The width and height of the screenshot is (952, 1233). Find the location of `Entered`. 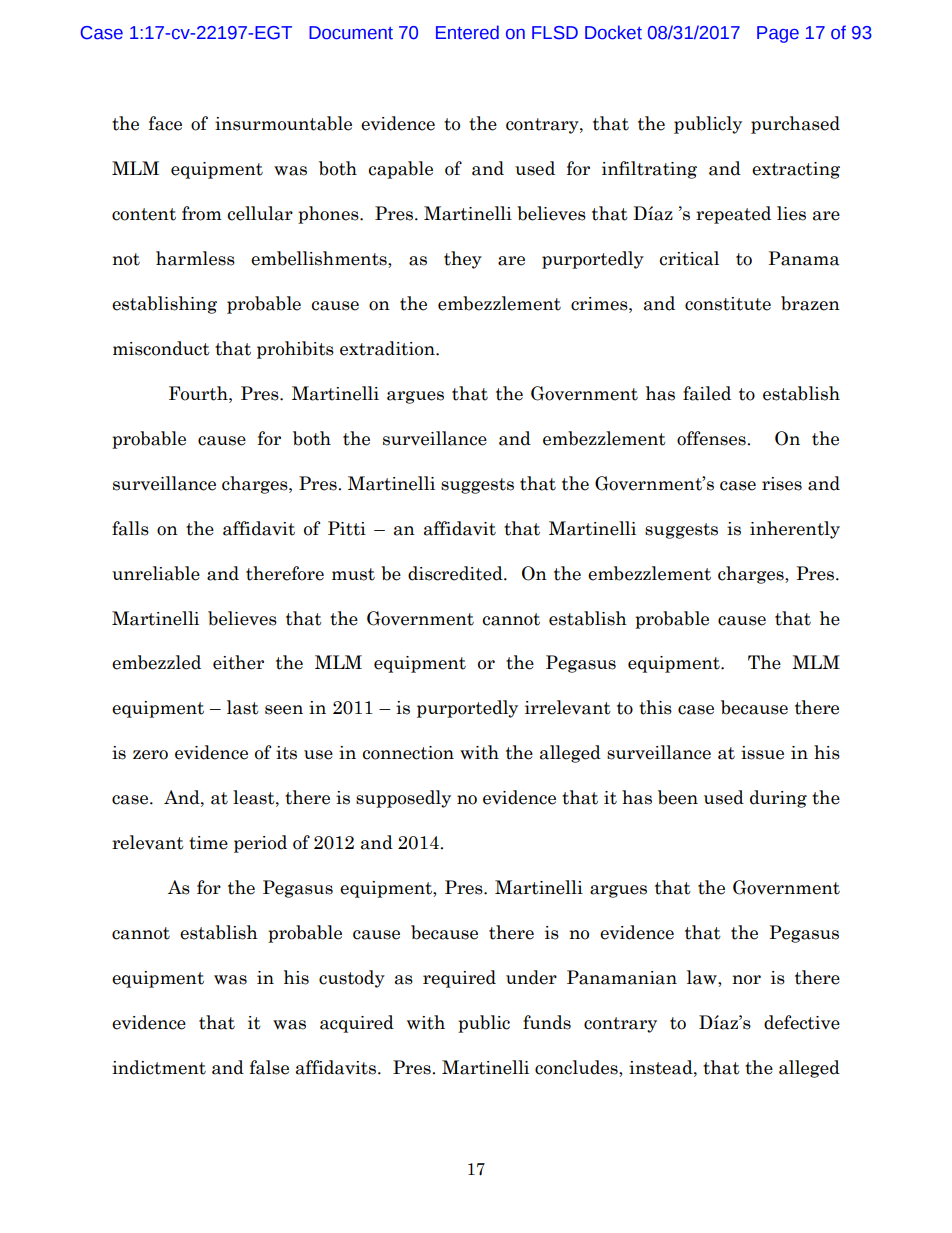

Entered is located at coordinates (467, 32).
